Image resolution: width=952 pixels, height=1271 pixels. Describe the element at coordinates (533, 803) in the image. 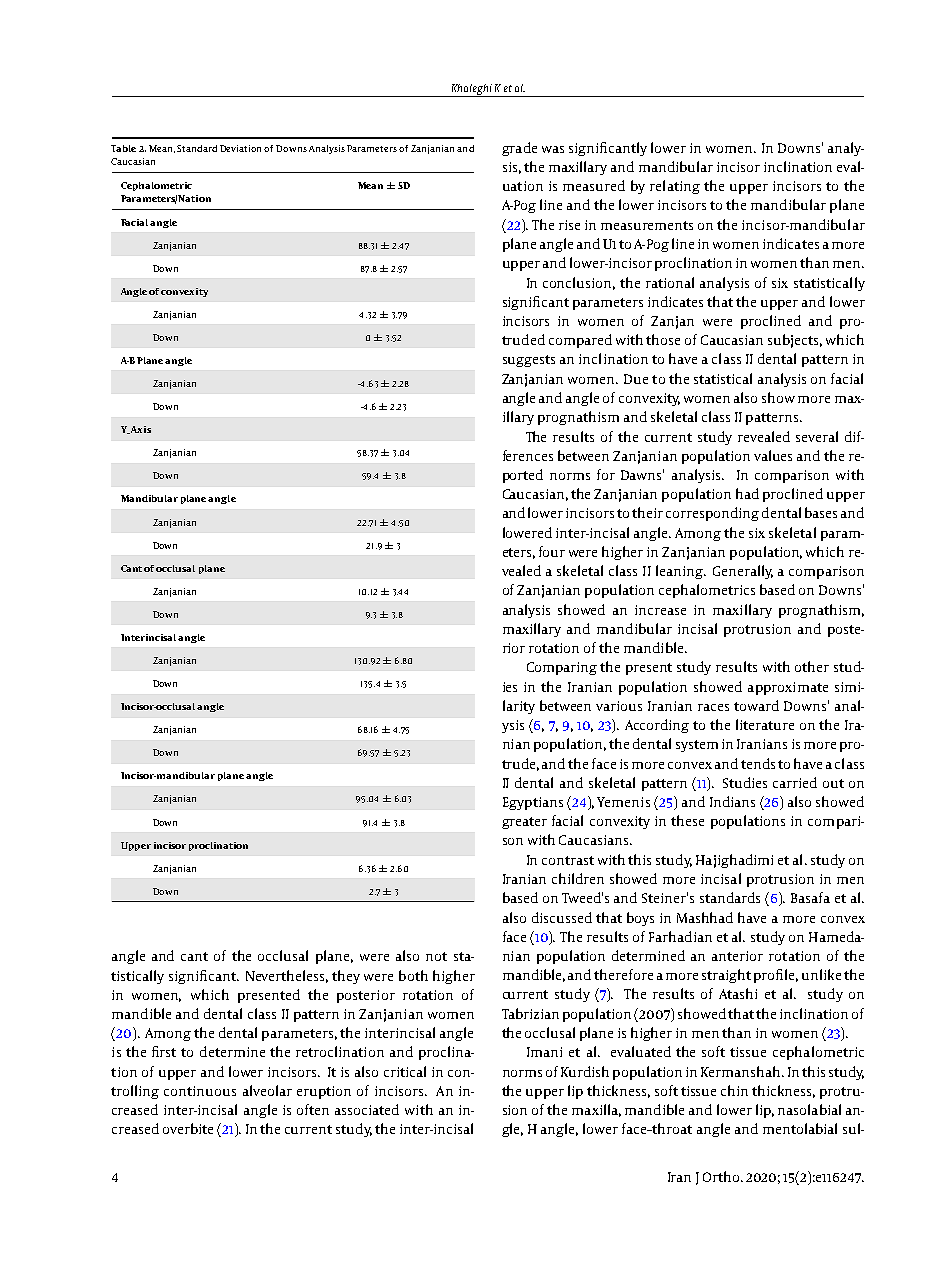

I see `Egyptians` at that location.
